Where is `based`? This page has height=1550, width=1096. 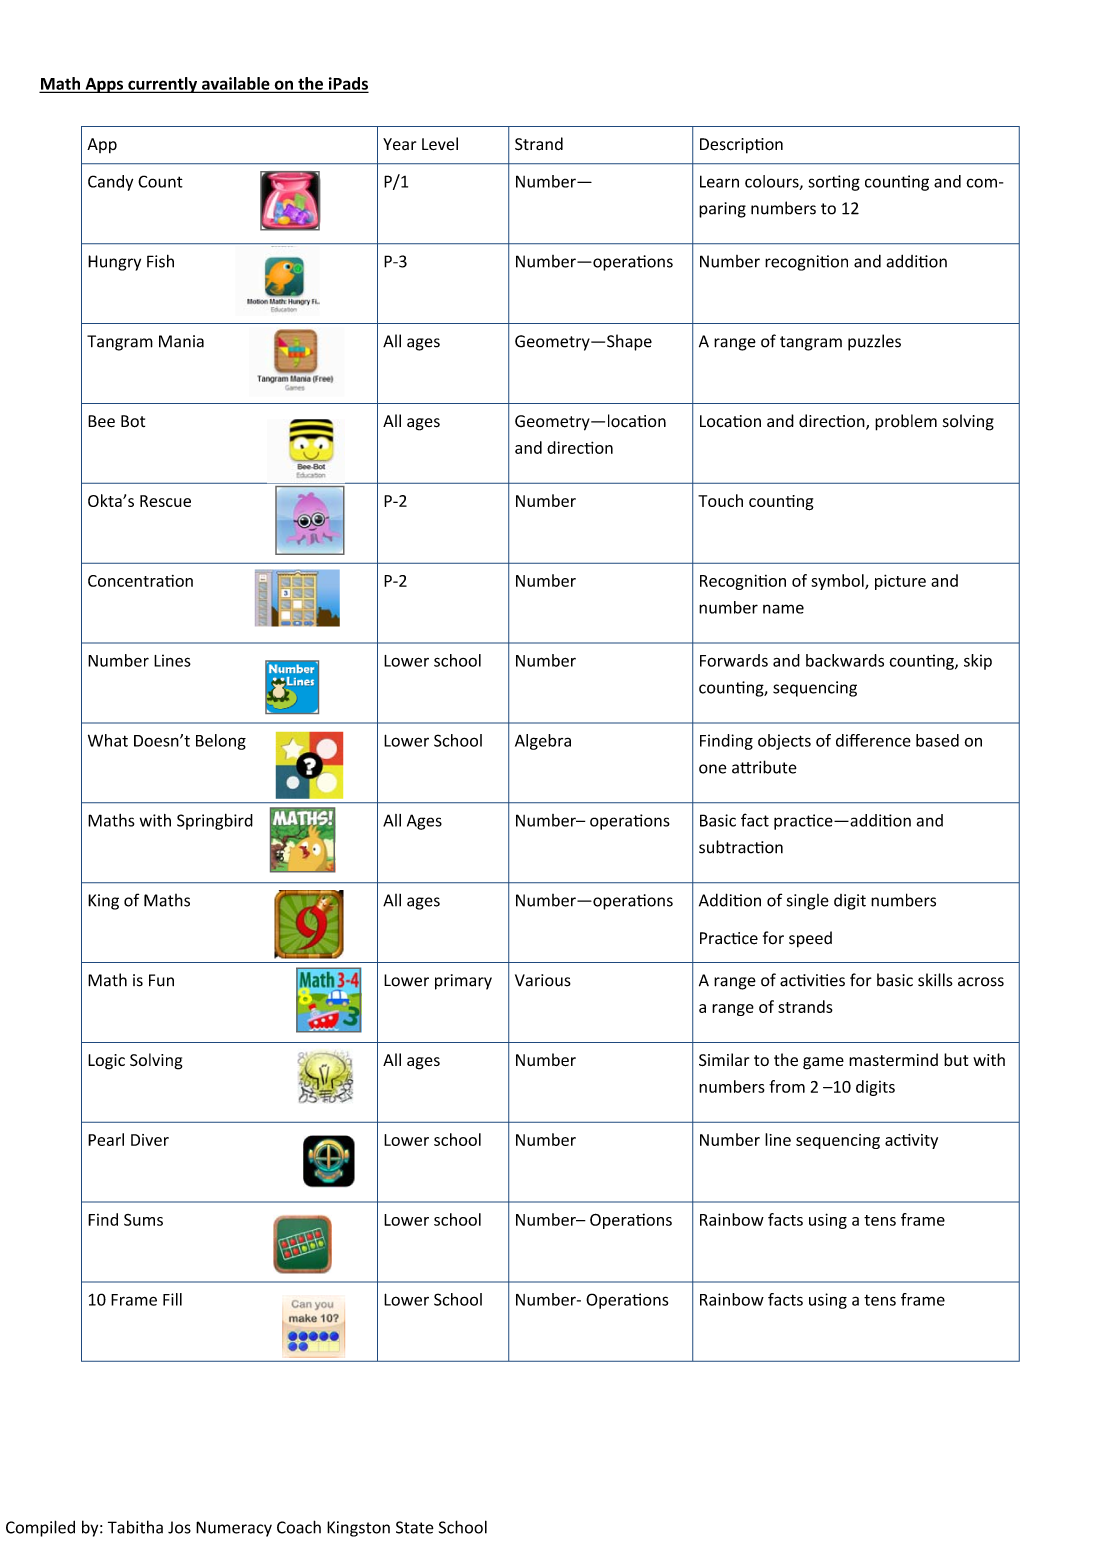
based is located at coordinates (937, 740).
